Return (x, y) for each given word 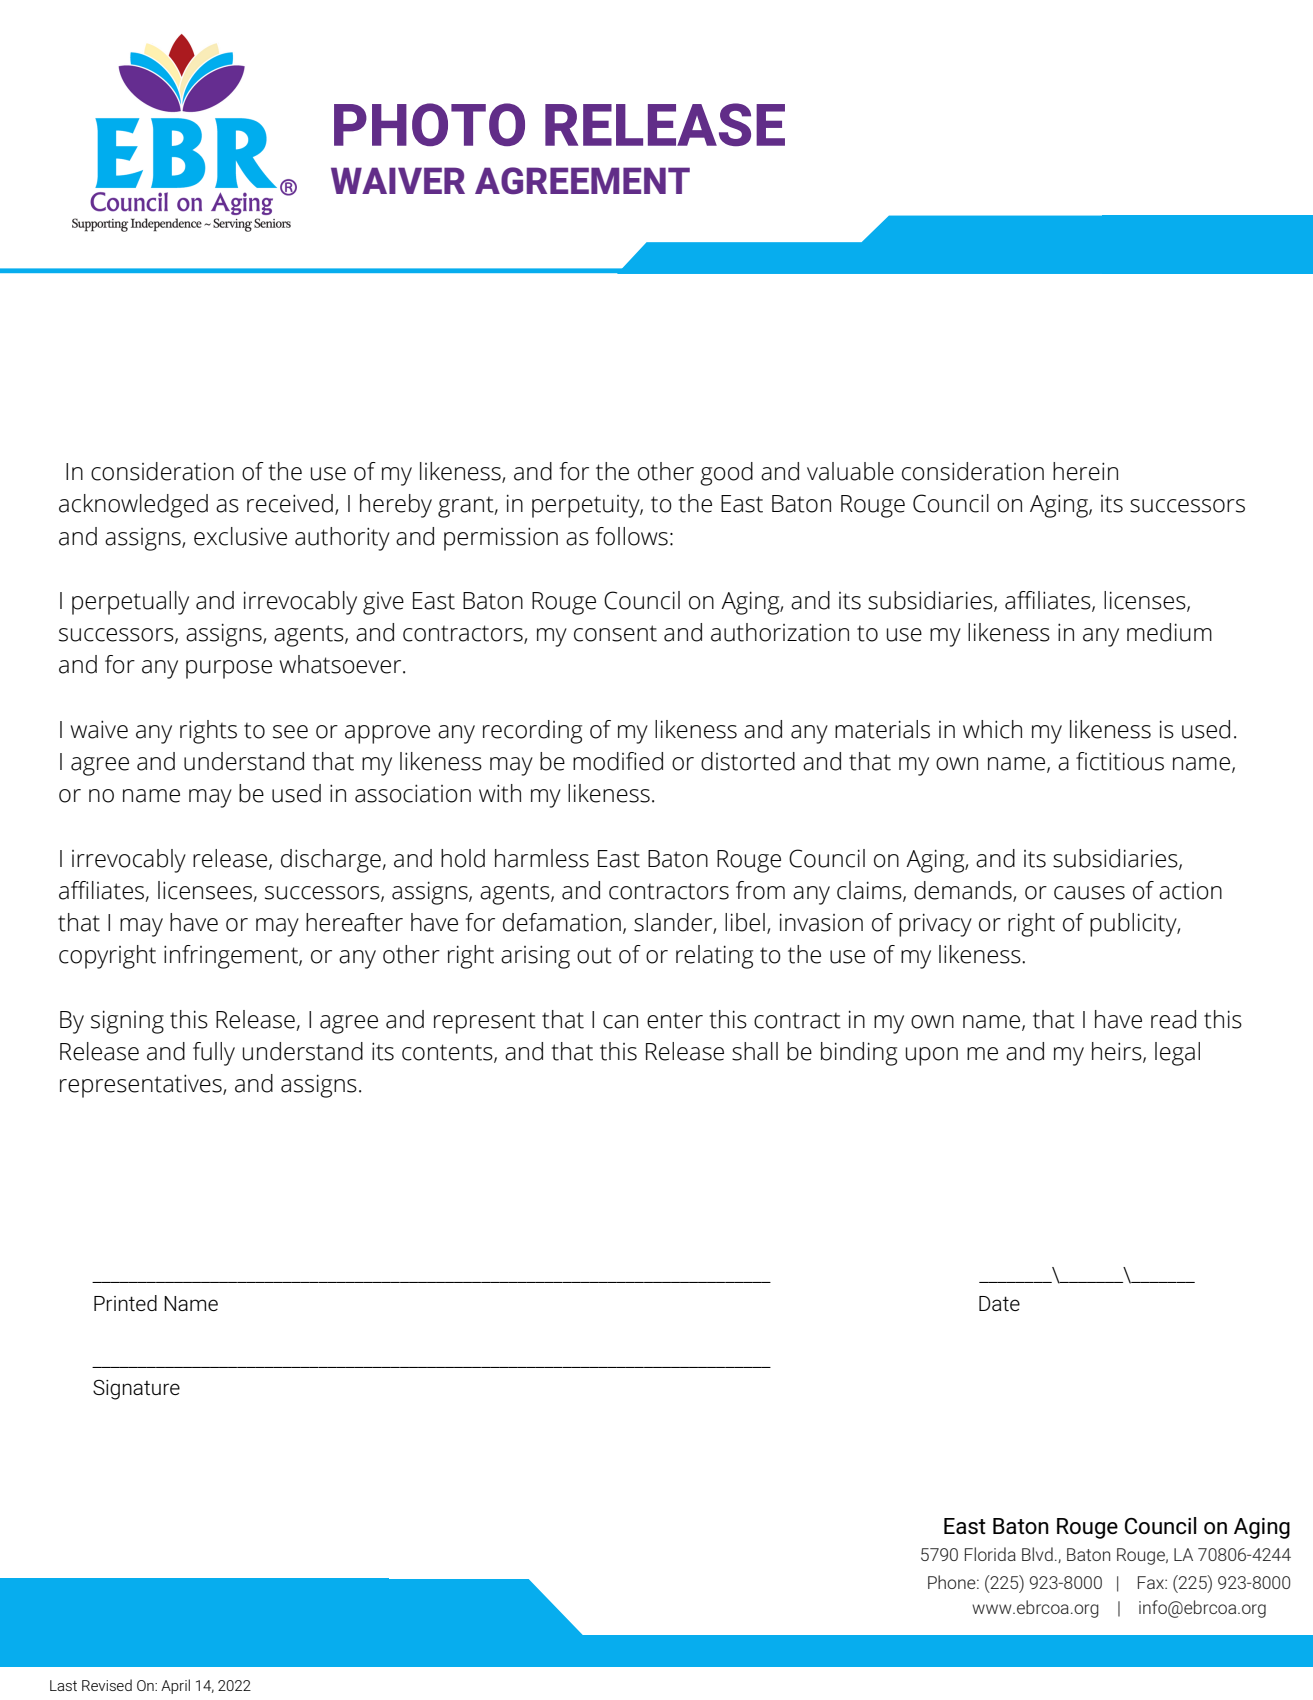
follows (632, 536)
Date (999, 1303)
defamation (562, 922)
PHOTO (429, 124)
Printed (125, 1303)
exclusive (240, 536)
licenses (1146, 601)
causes (1089, 893)
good (726, 474)
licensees (206, 891)
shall (755, 1051)
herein (1085, 471)
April (175, 1686)
